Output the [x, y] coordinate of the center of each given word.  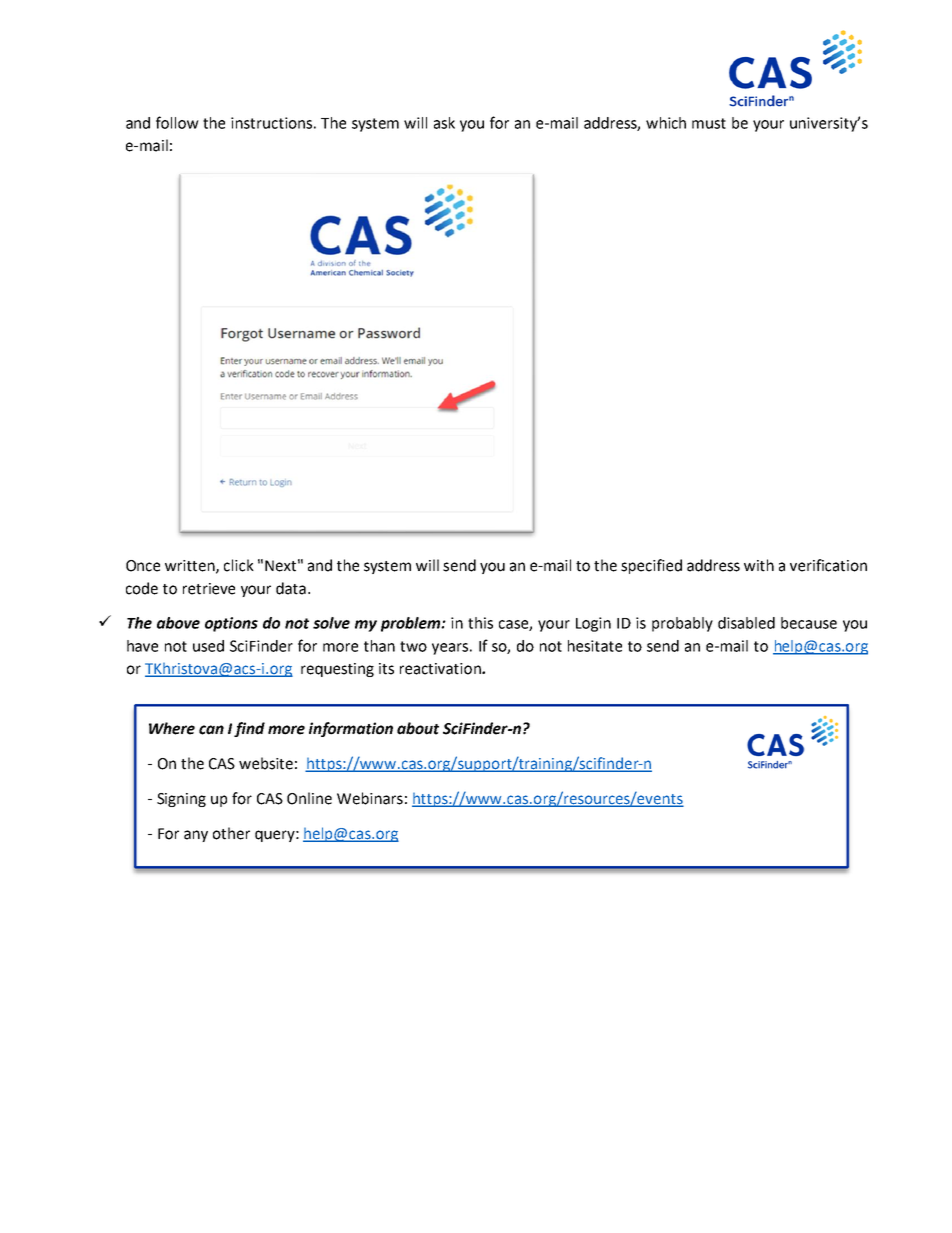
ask [444, 123]
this [480, 623]
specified [651, 566]
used [208, 646]
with [759, 565]
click [239, 565]
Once [143, 566]
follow [177, 122]
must [709, 123]
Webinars [370, 798]
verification [828, 565]
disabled [746, 623]
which [666, 123]
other [231, 833]
